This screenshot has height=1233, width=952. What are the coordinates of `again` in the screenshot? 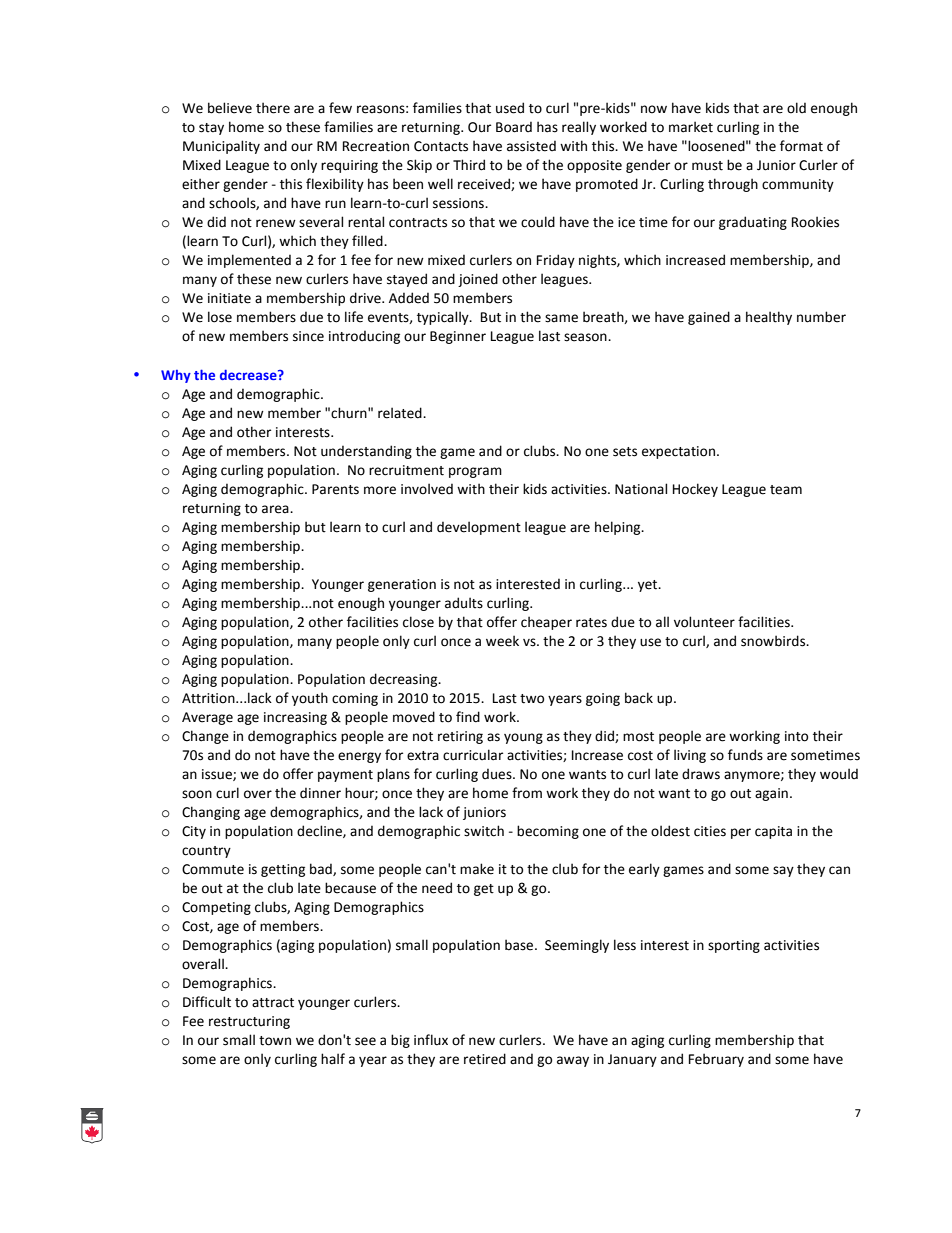 It's located at (771, 794).
